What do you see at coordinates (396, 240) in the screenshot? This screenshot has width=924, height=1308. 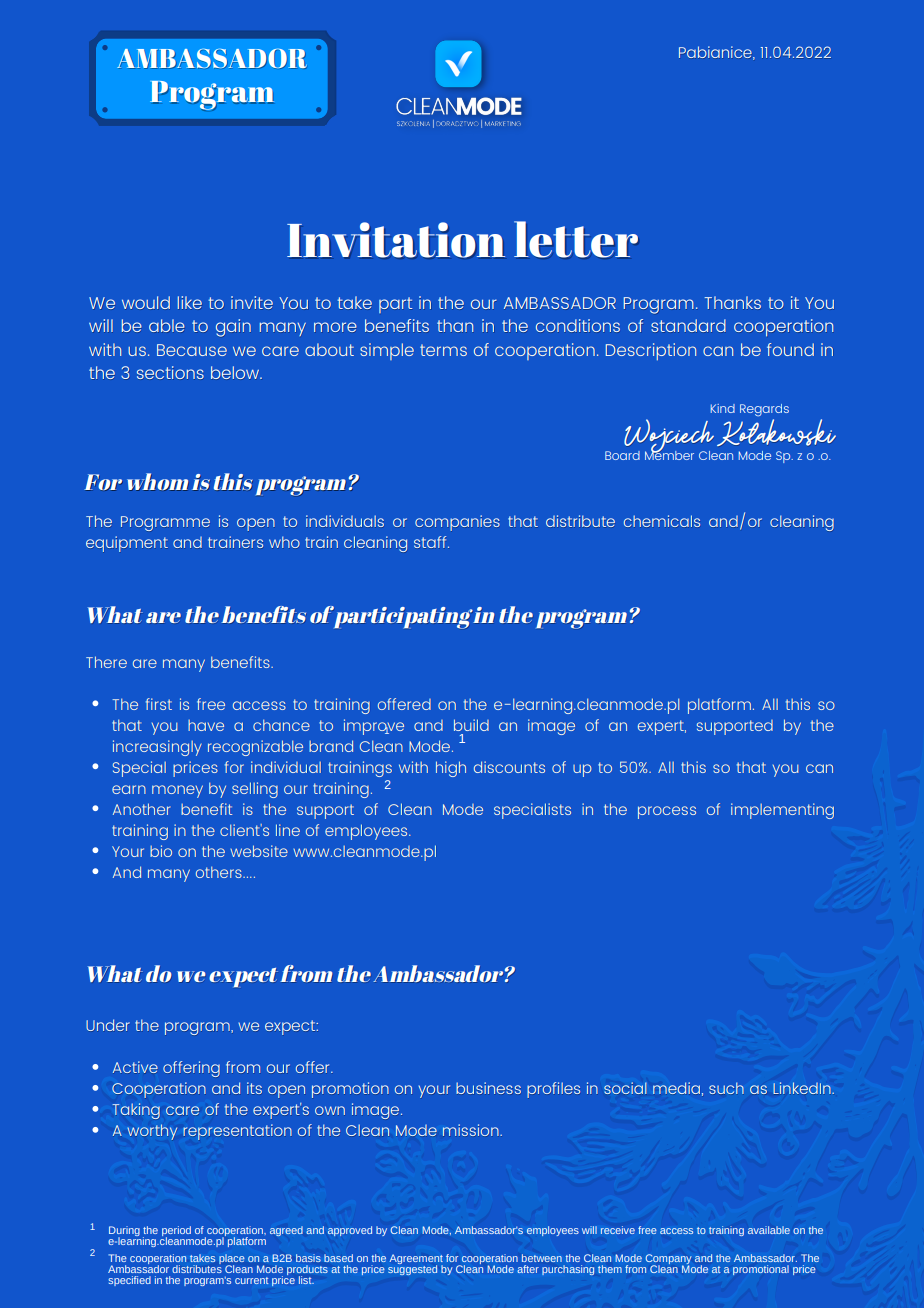 I see `Invitation` at bounding box center [396, 240].
